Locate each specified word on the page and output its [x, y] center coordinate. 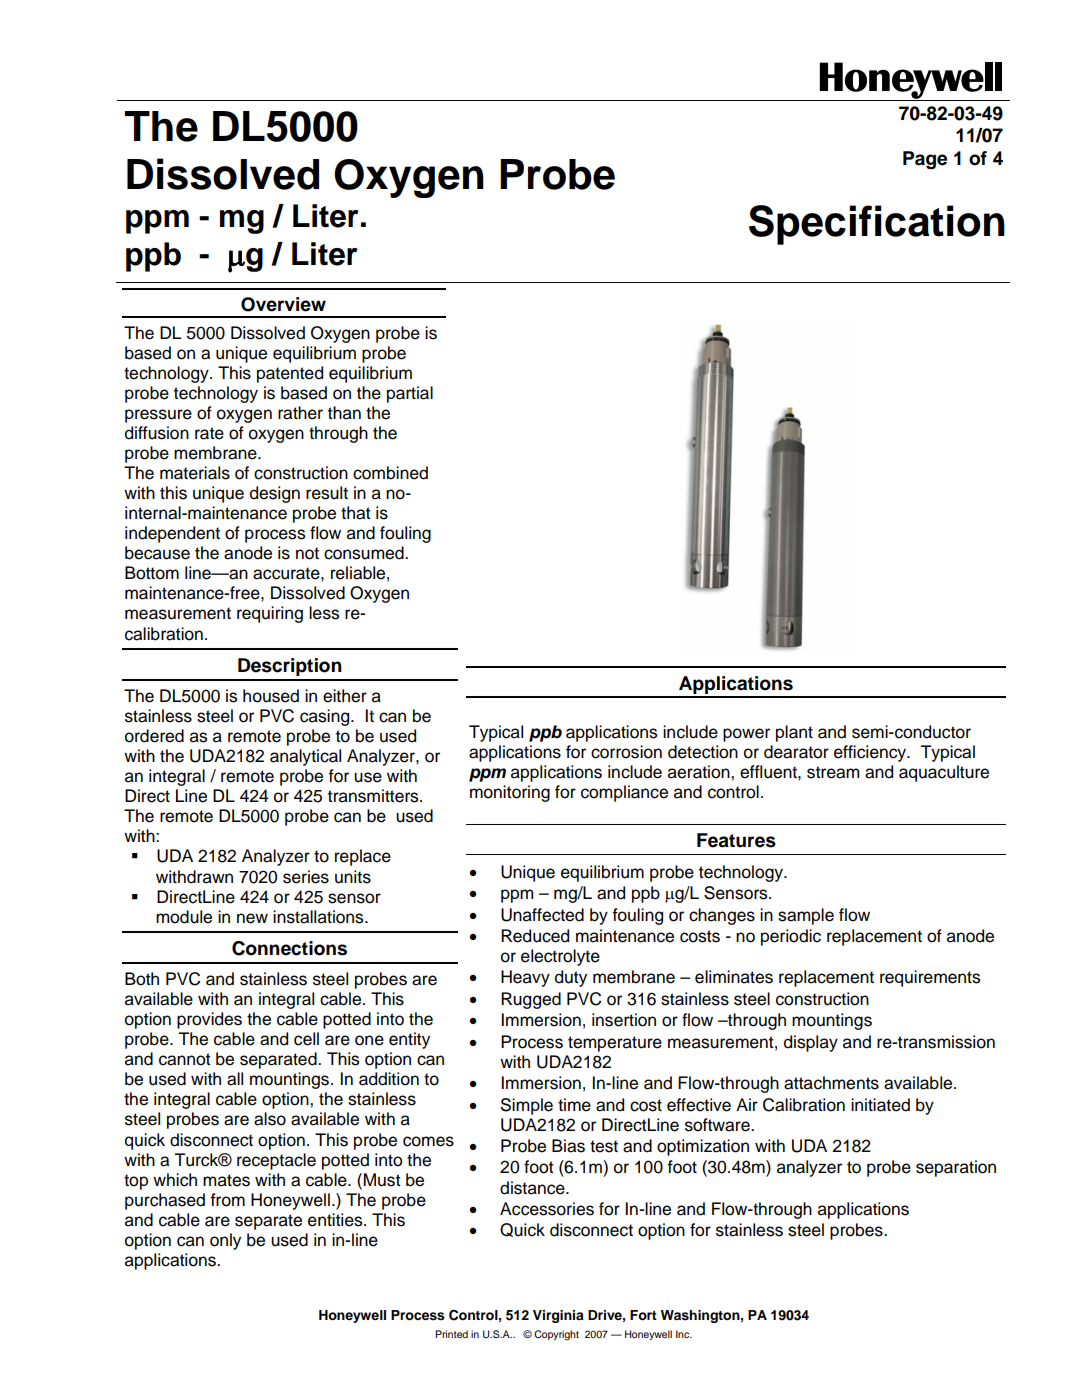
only [225, 1241]
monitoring [510, 793]
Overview [283, 304]
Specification [877, 225]
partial [410, 394]
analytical [305, 757]
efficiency [871, 753]
